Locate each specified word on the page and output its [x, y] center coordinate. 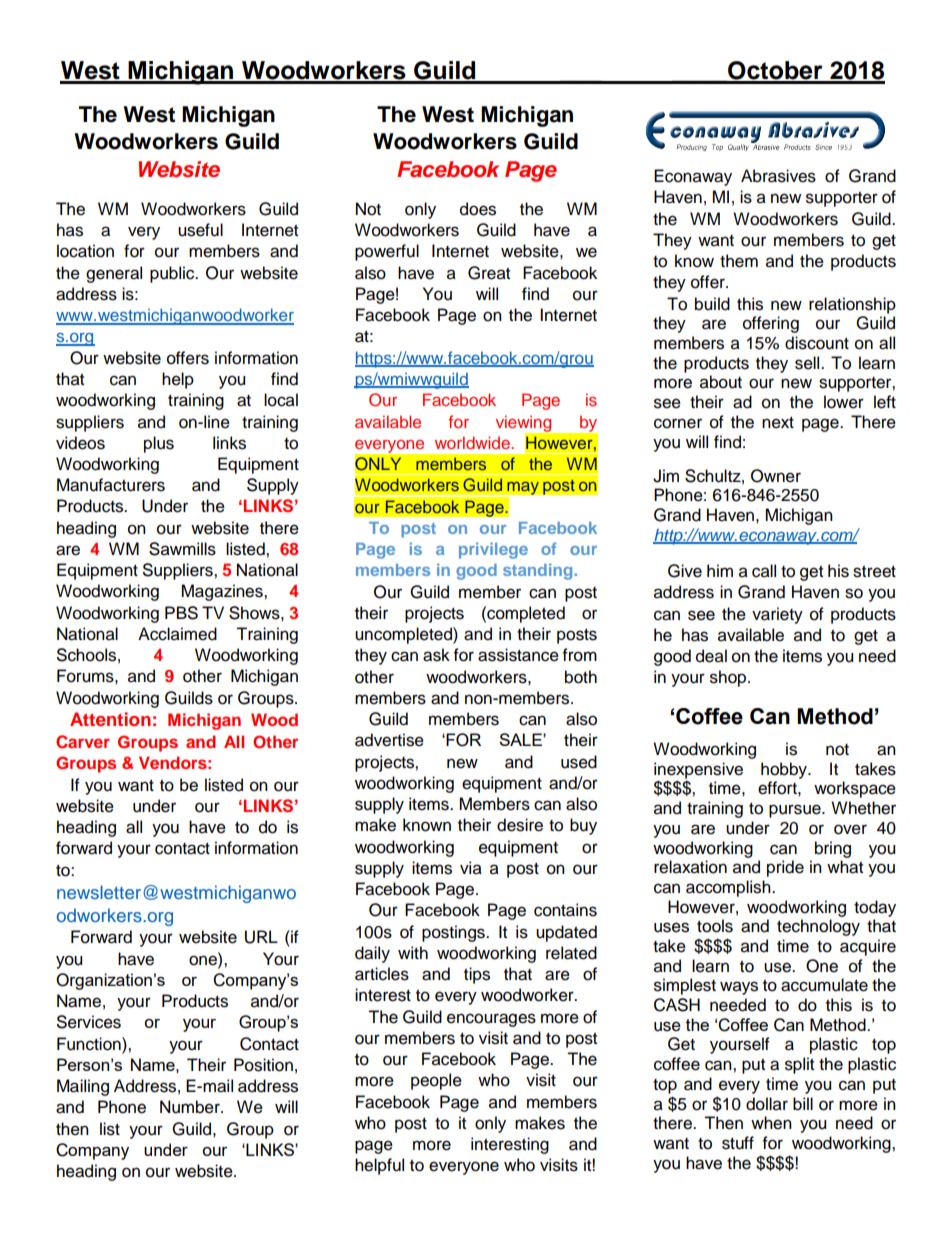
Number [191, 1107]
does [478, 209]
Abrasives [778, 176]
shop [729, 678]
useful [200, 230]
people [436, 1081]
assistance [518, 655]
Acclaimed [177, 634]
